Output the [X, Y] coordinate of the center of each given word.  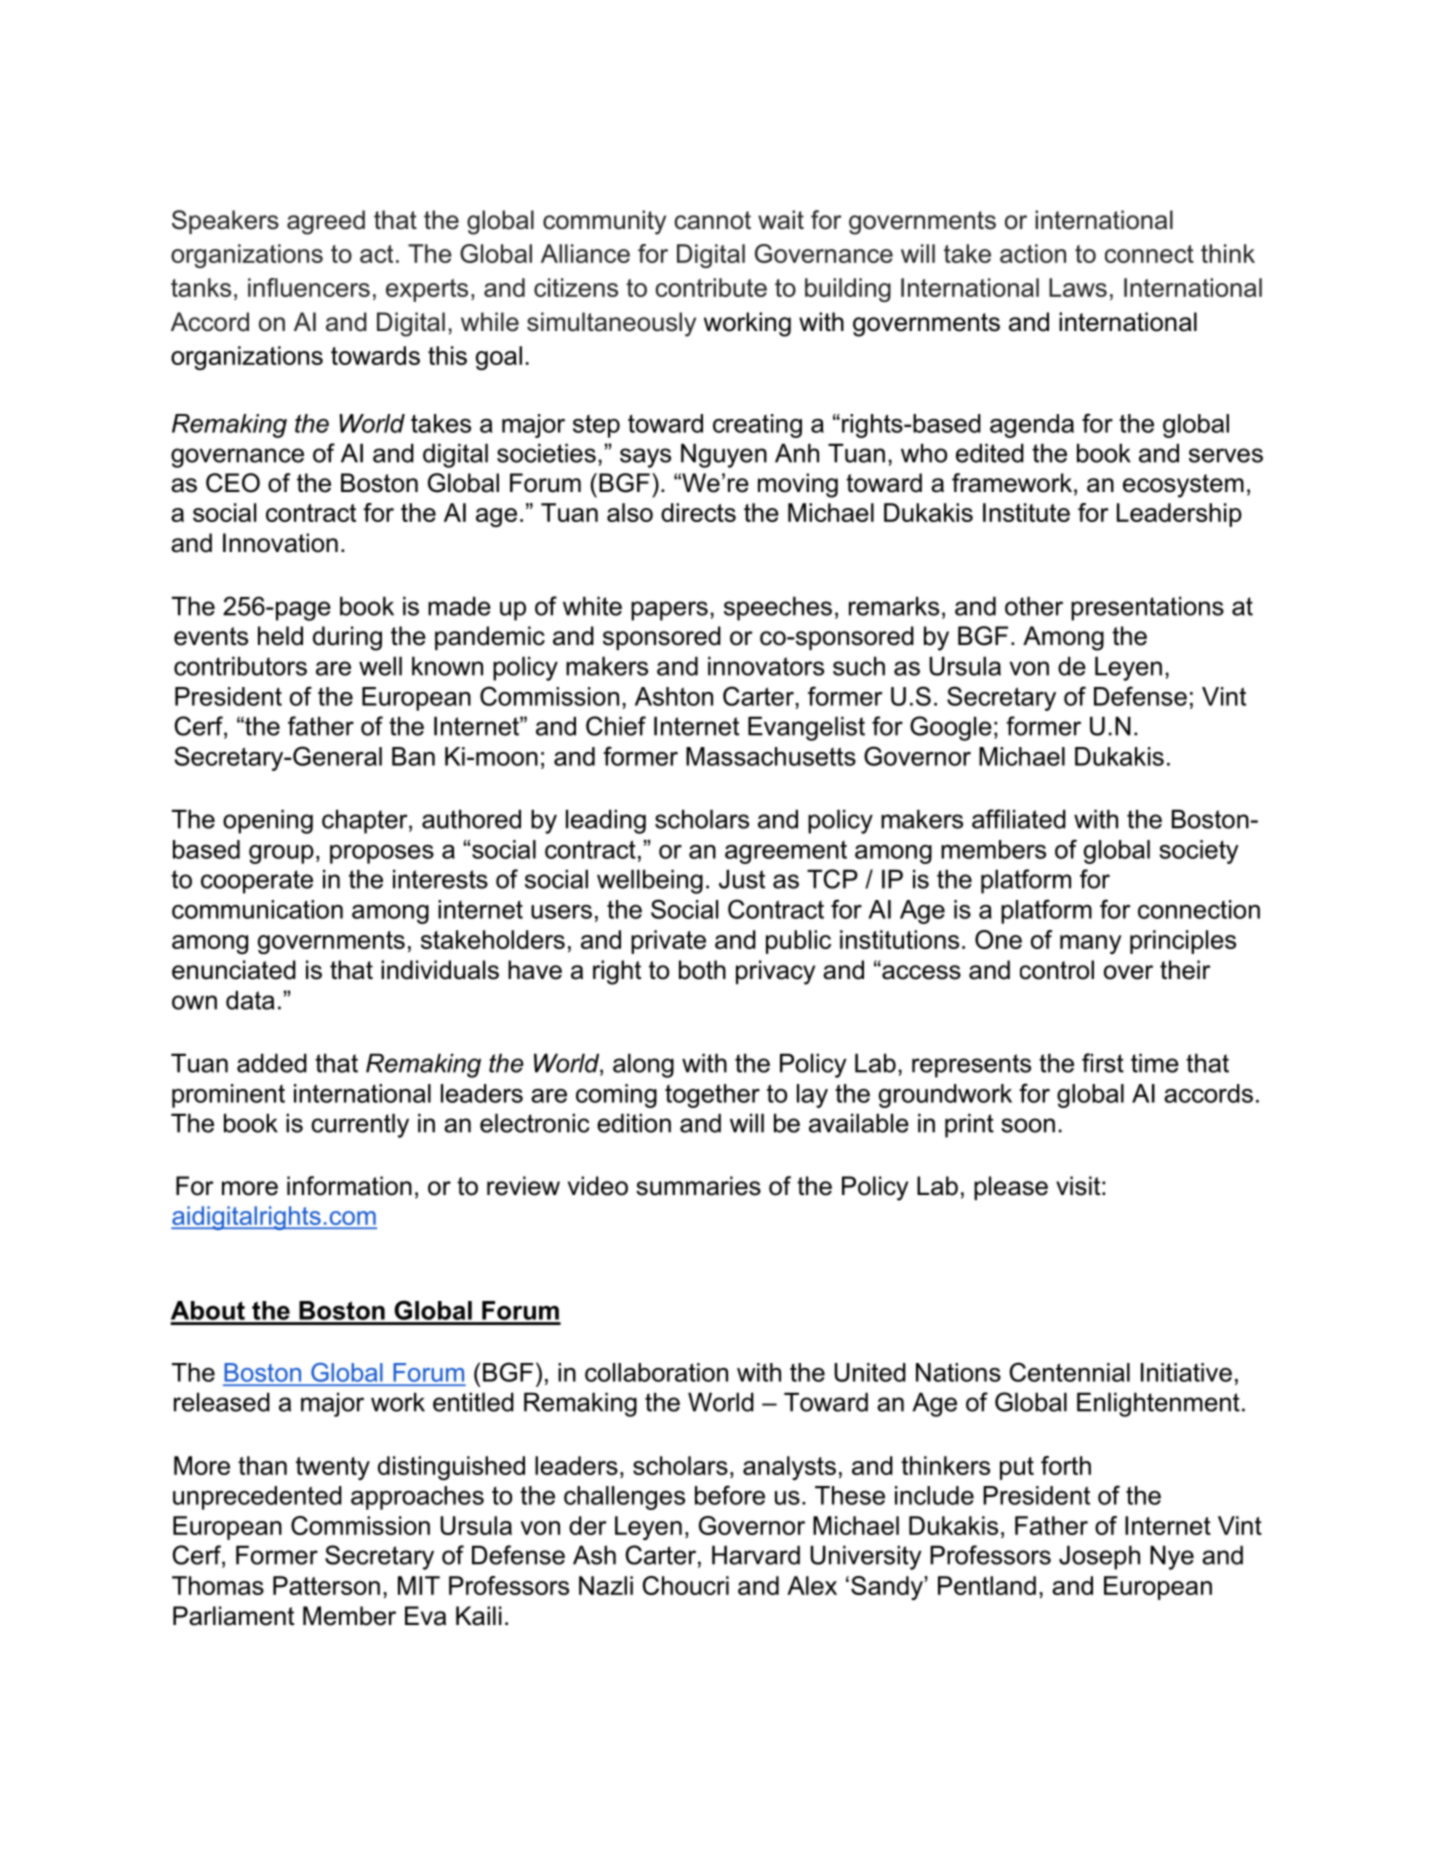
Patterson [326, 1585]
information [349, 1186]
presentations [1147, 608]
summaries [698, 1186]
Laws [1078, 287]
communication [257, 909]
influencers [309, 287]
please [1011, 1188]
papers [669, 611]
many [1090, 944]
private [668, 942]
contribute [711, 287]
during [347, 638]
